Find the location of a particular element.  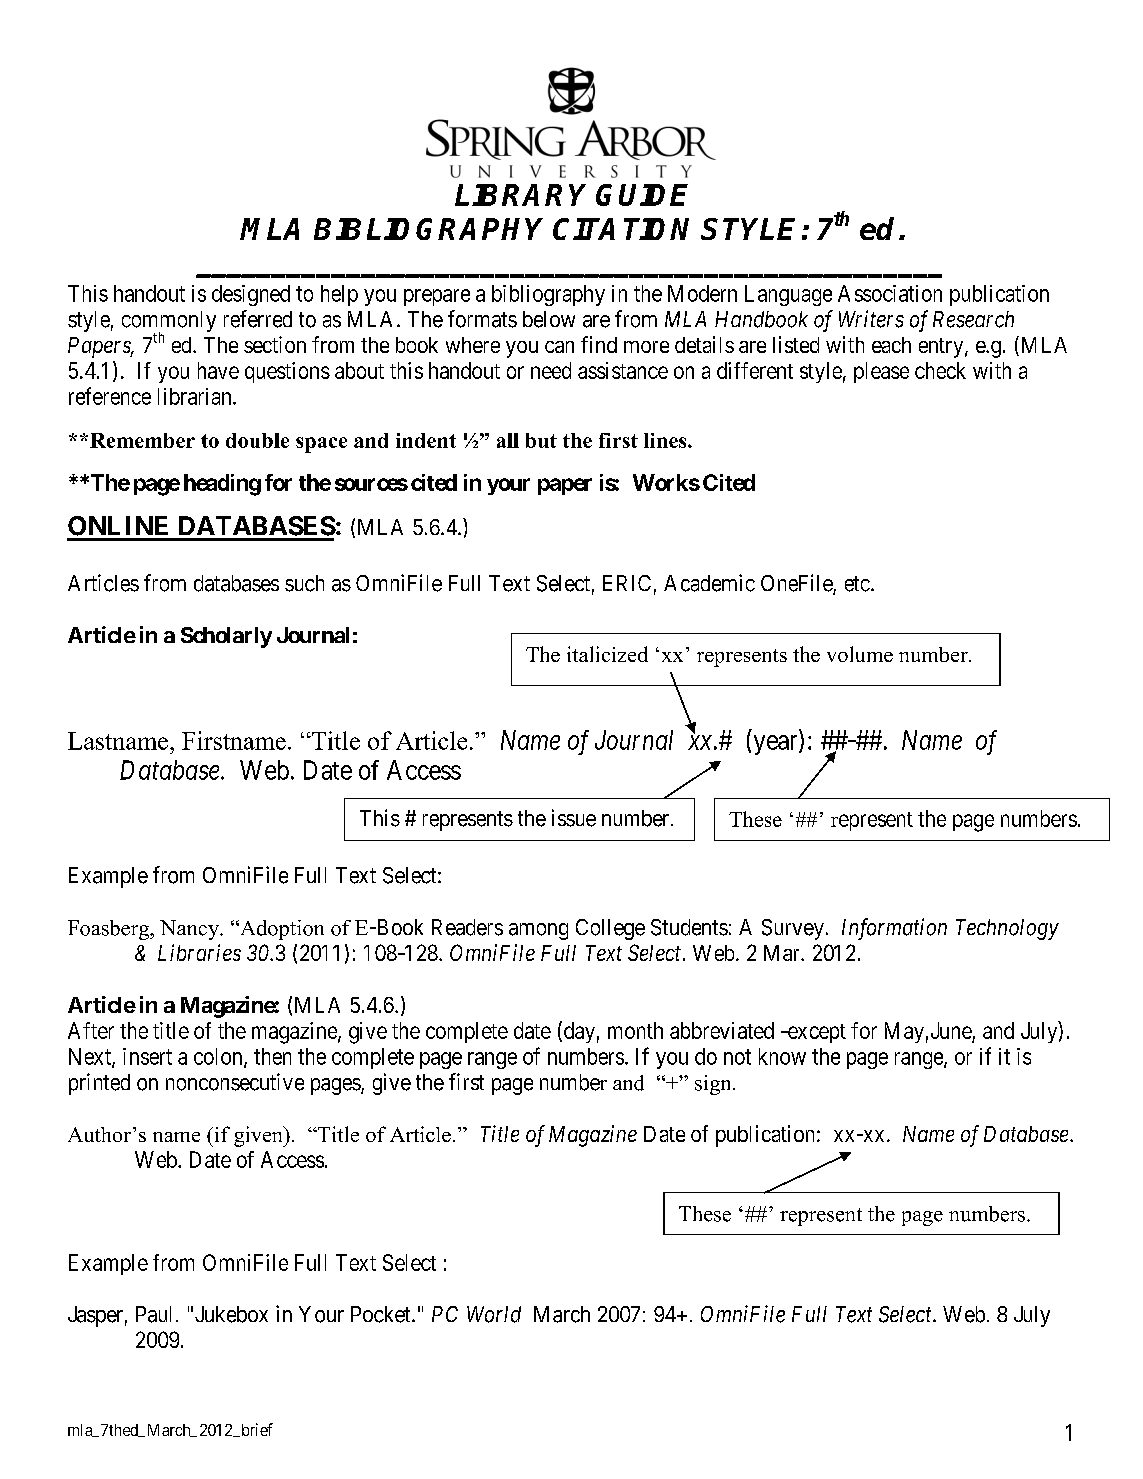

ERIC is located at coordinates (627, 583).
